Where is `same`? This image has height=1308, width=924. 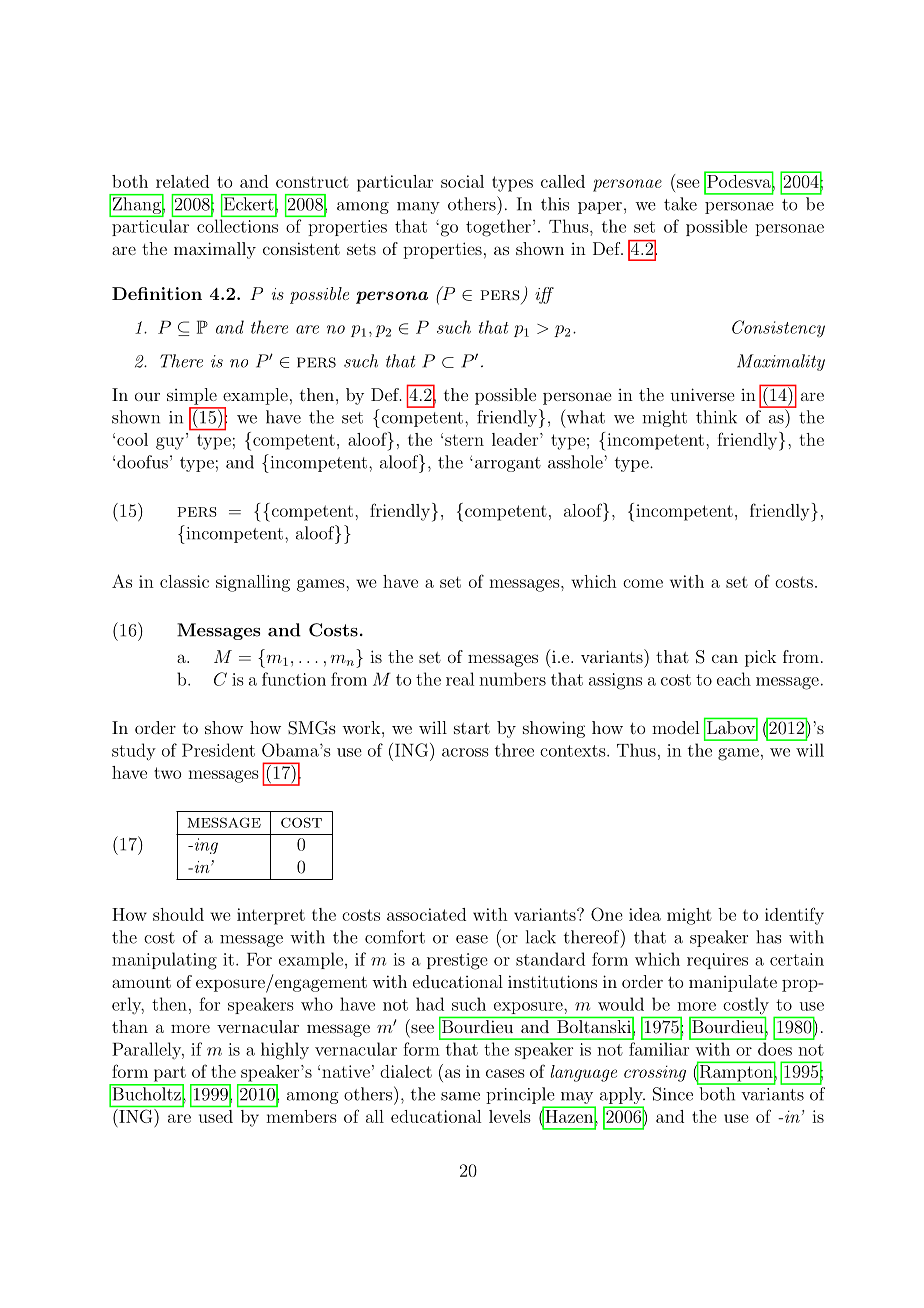 same is located at coordinates (460, 1096).
